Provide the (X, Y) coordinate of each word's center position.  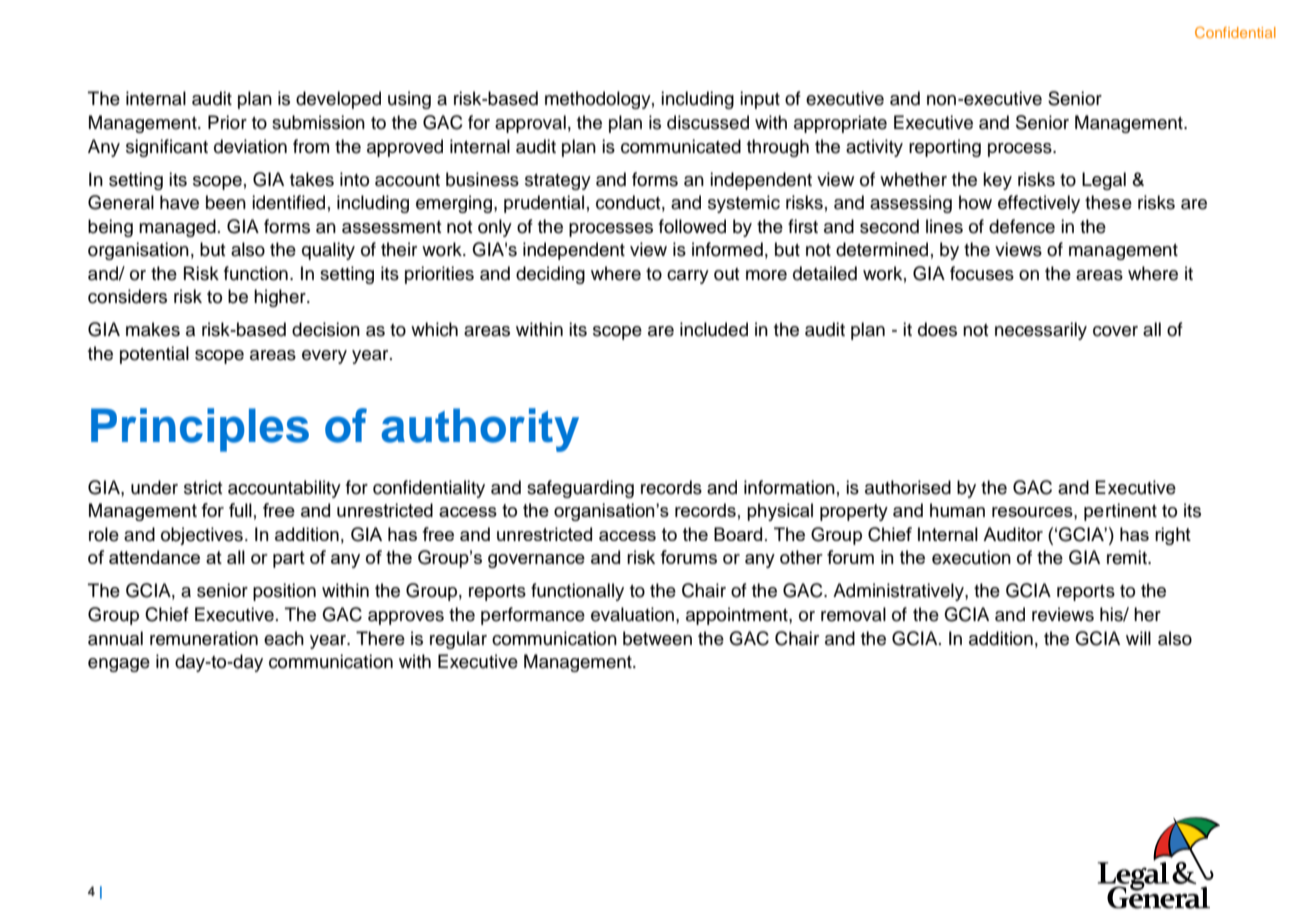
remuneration (204, 638)
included (714, 329)
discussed (708, 122)
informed (727, 249)
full (240, 510)
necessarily (1041, 331)
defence (1022, 226)
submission (318, 122)
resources (1033, 512)
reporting (945, 148)
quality (328, 251)
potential (154, 355)
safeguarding (580, 489)
